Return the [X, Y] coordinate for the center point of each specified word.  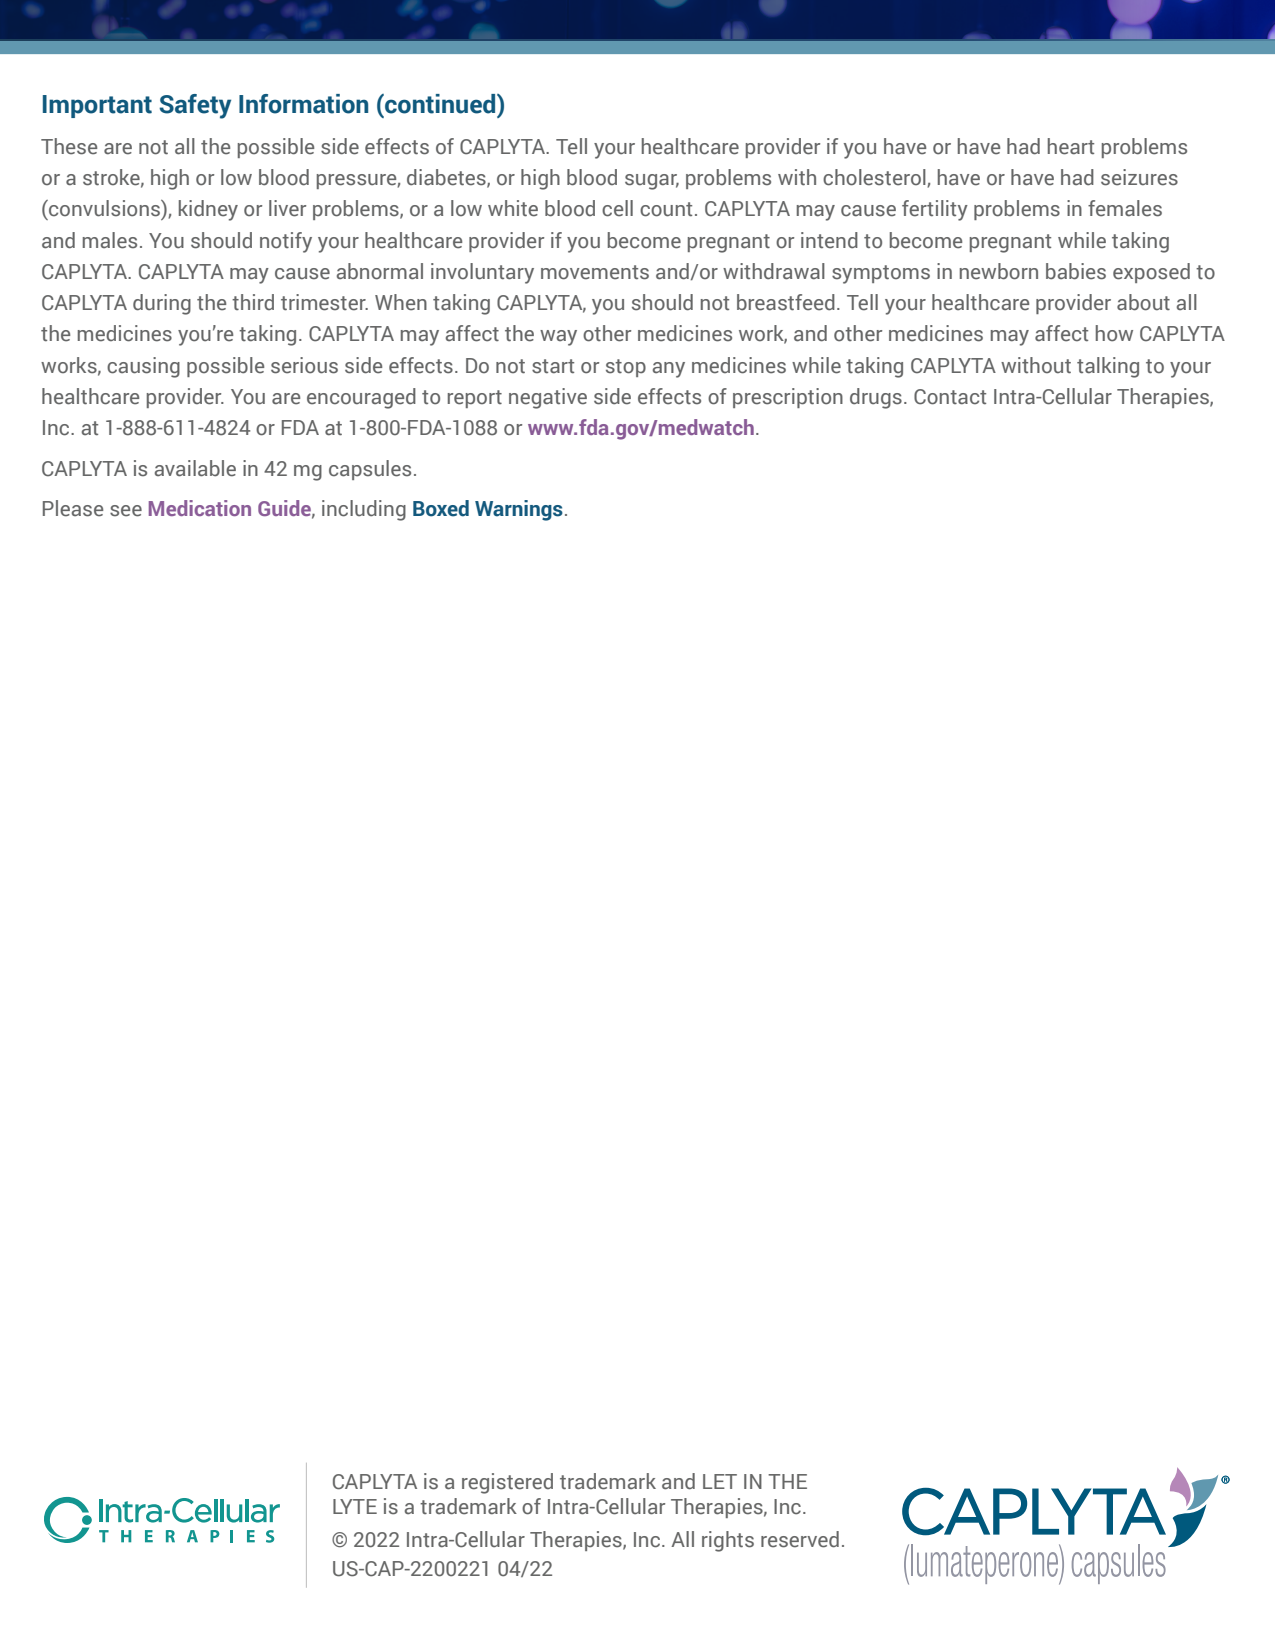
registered [507, 1483]
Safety [195, 106]
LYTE [355, 1506]
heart [1071, 146]
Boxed [441, 508]
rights [728, 1541]
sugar [652, 182]
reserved [800, 1539]
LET [720, 1481]
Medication [200, 508]
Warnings [519, 510]
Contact [950, 397]
